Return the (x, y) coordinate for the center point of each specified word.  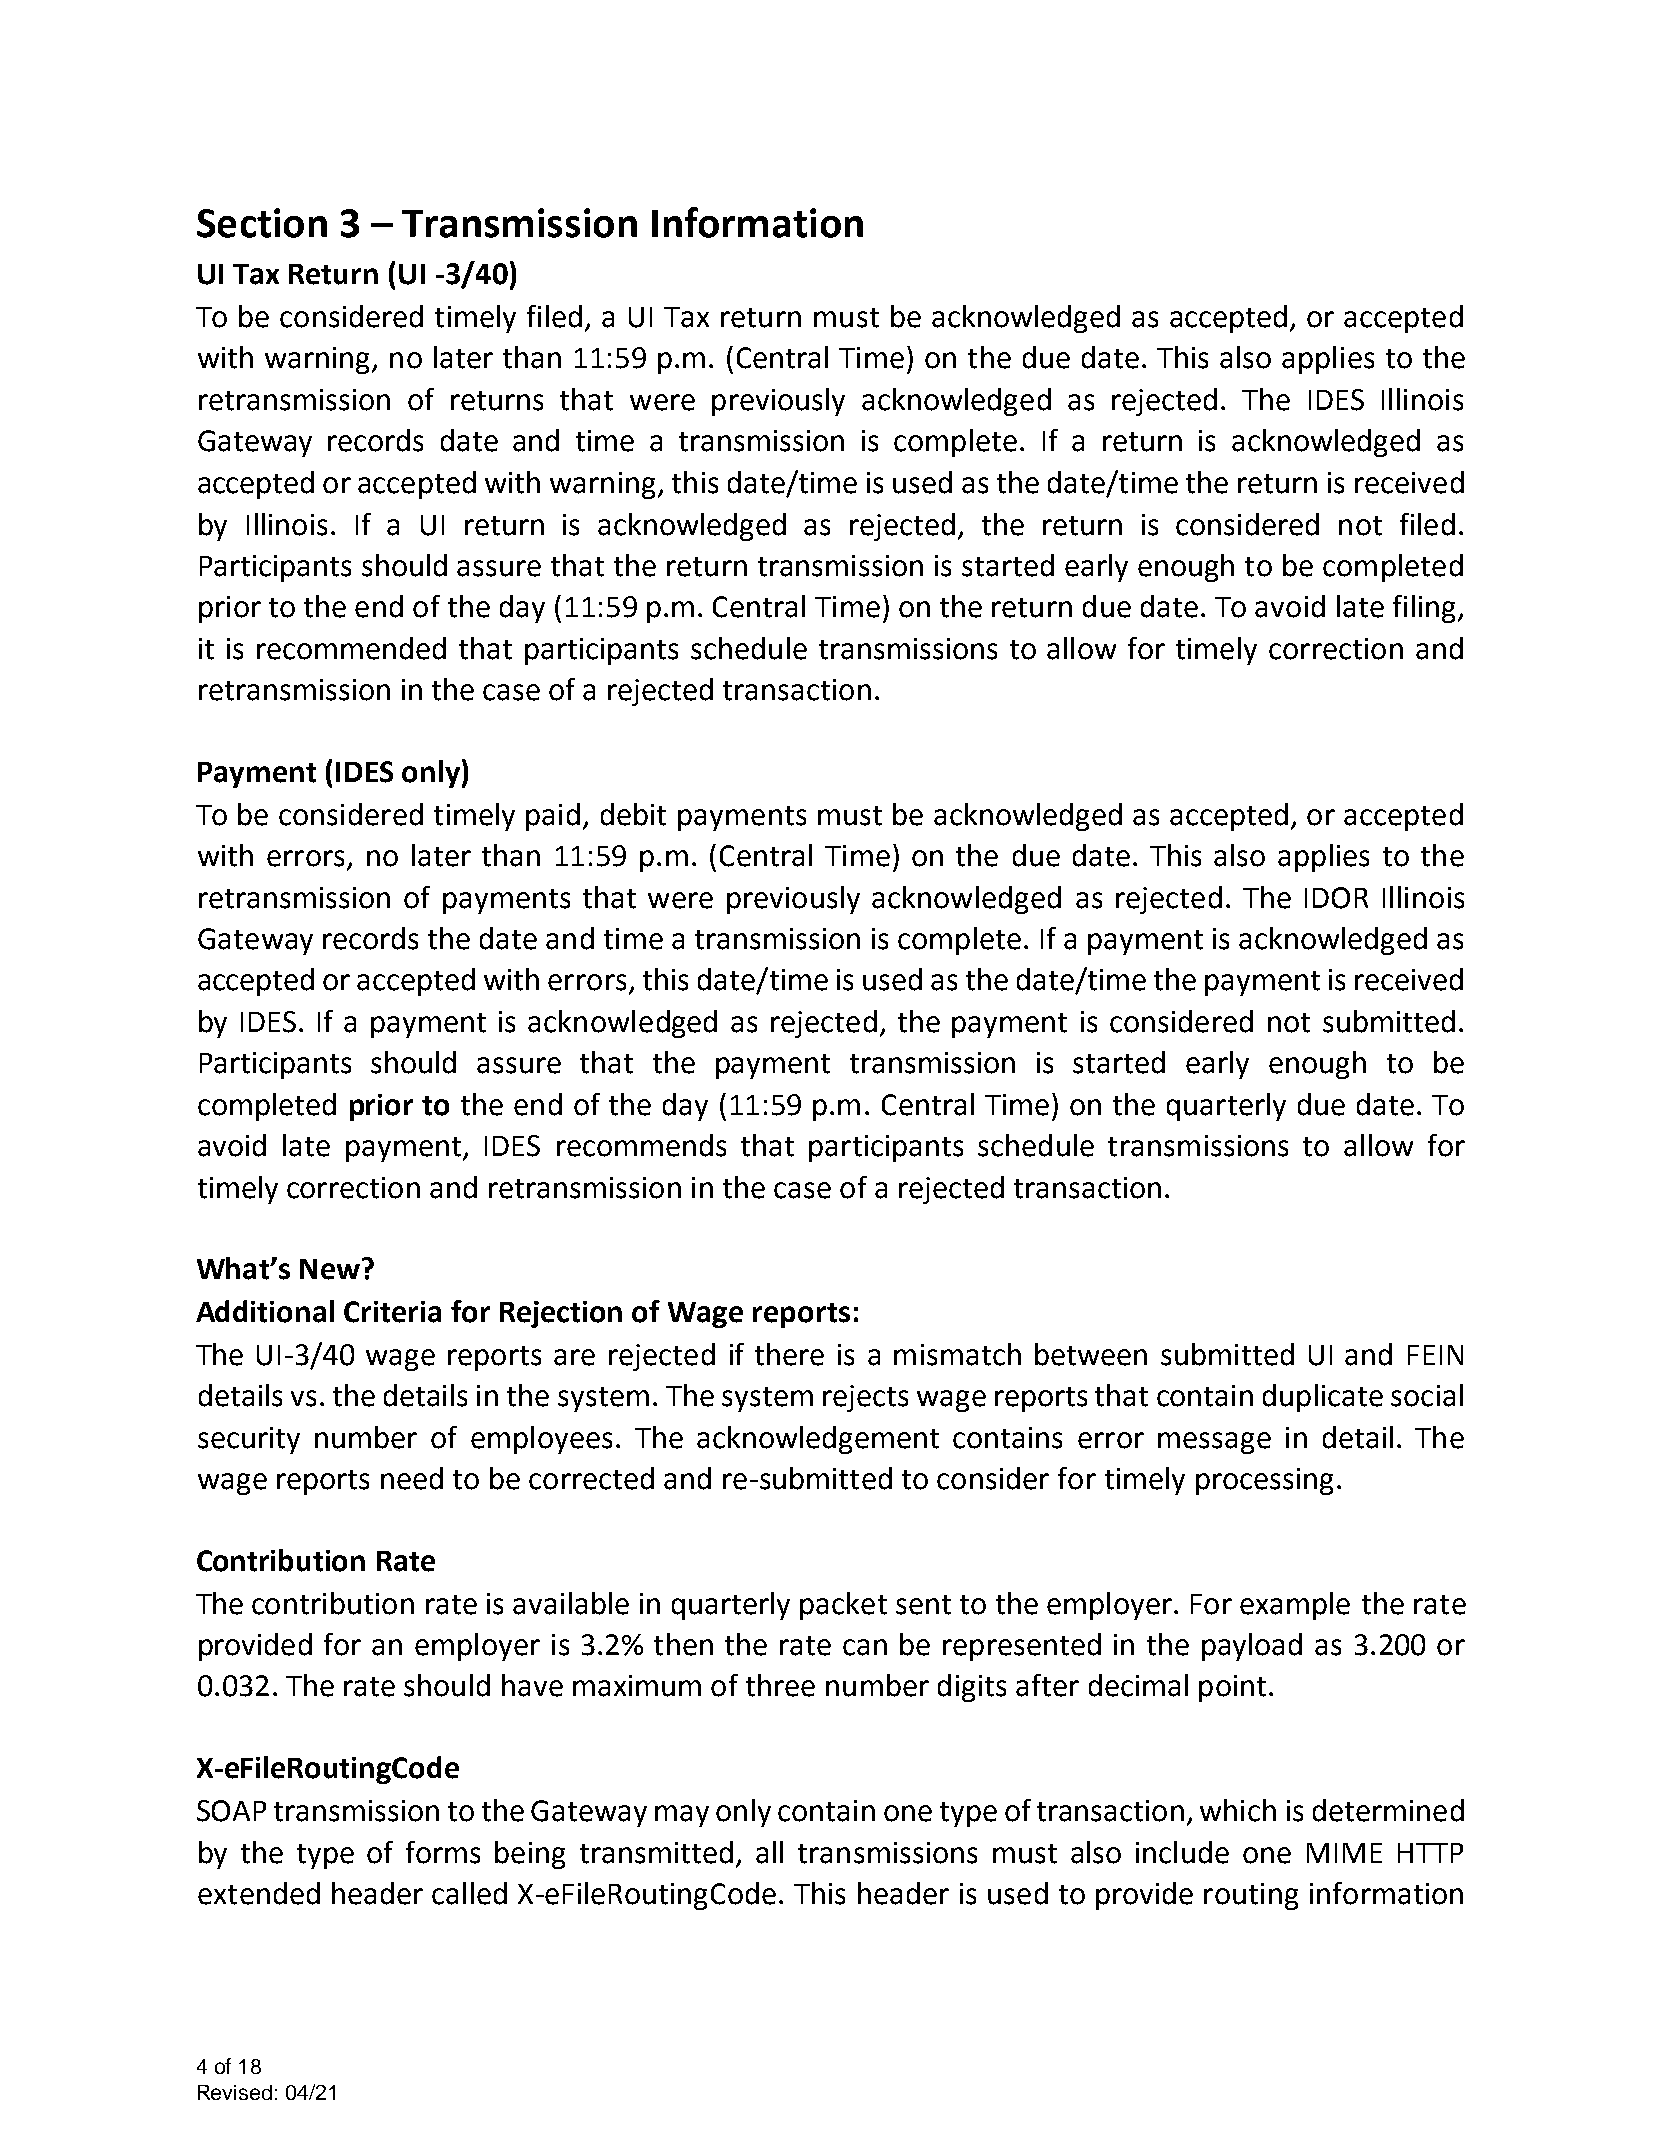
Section (262, 223)
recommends (641, 1145)
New (331, 1269)
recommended (351, 648)
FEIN (1435, 1355)
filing (1426, 609)
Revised (235, 2092)
